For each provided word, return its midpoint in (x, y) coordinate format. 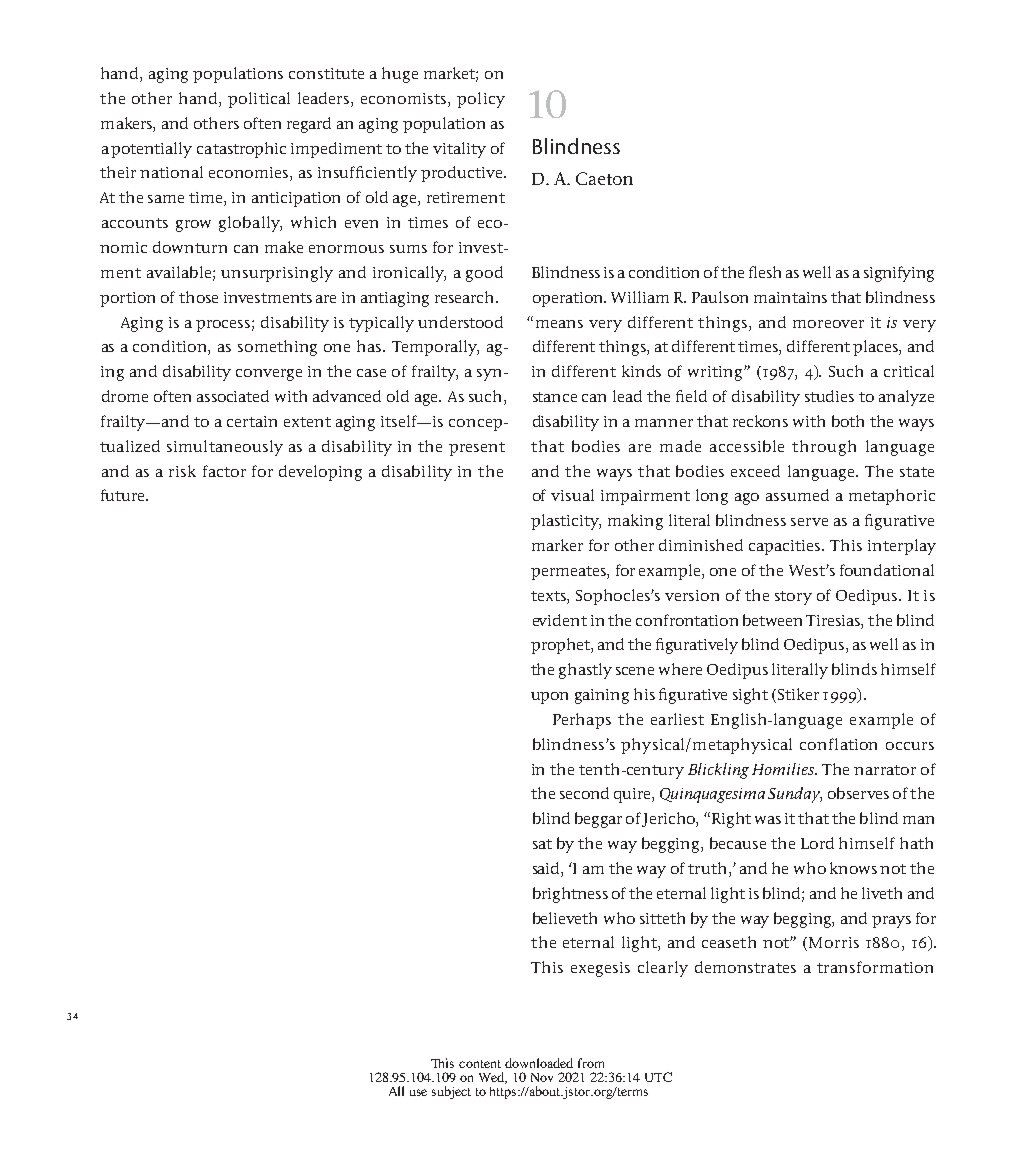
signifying (899, 274)
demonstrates (745, 967)
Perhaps (582, 721)
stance (555, 397)
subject (451, 1092)
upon (549, 698)
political (259, 100)
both (848, 421)
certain (252, 421)
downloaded (539, 1063)
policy (481, 100)
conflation (838, 744)
